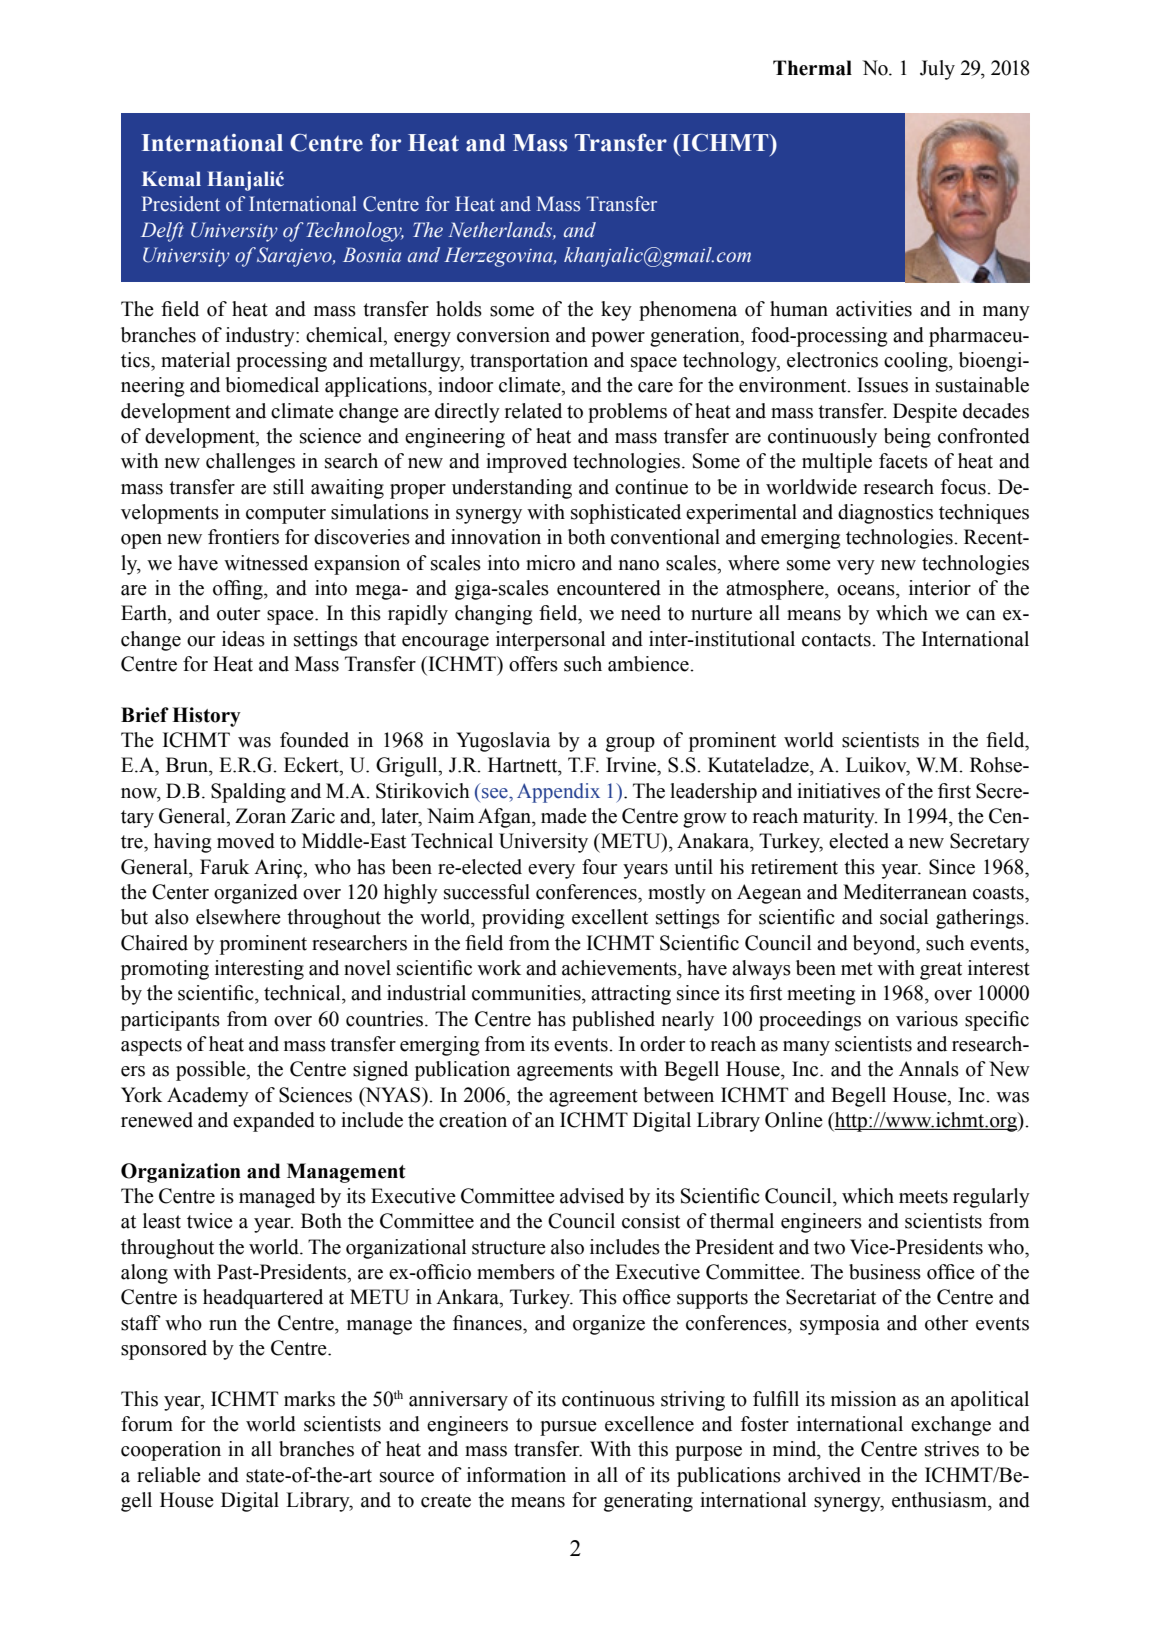 The image size is (1151, 1628). Describe the element at coordinates (867, 590) in the screenshot. I see `oceans` at that location.
